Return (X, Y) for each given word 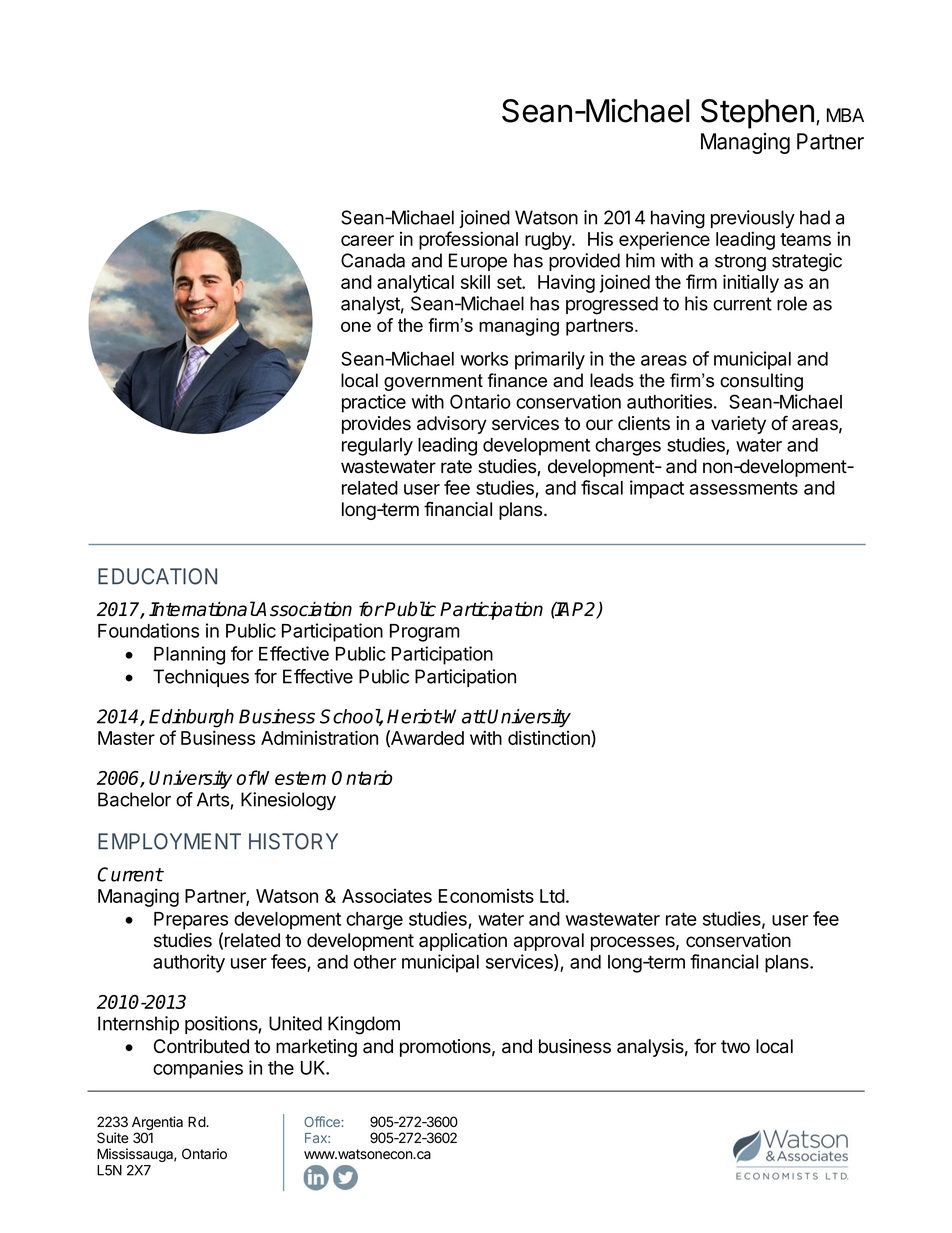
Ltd (552, 896)
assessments (744, 488)
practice (374, 403)
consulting (761, 382)
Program (424, 633)
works (484, 359)
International (202, 609)
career (367, 240)
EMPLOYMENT (169, 841)
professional (468, 240)
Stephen (757, 114)
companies (198, 1069)
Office (323, 1121)
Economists (486, 896)
